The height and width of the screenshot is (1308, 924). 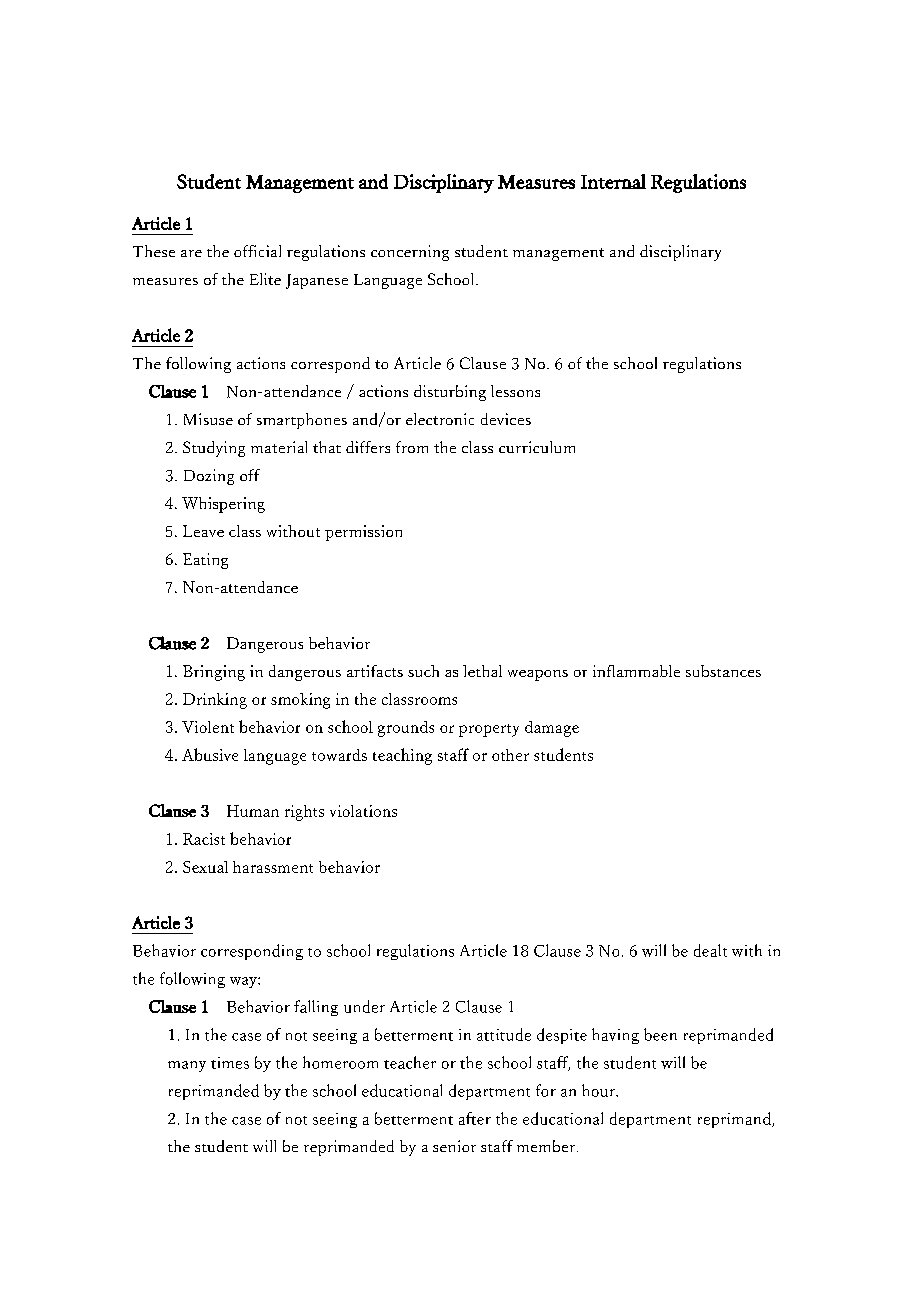 I want to click on such, so click(x=423, y=671).
